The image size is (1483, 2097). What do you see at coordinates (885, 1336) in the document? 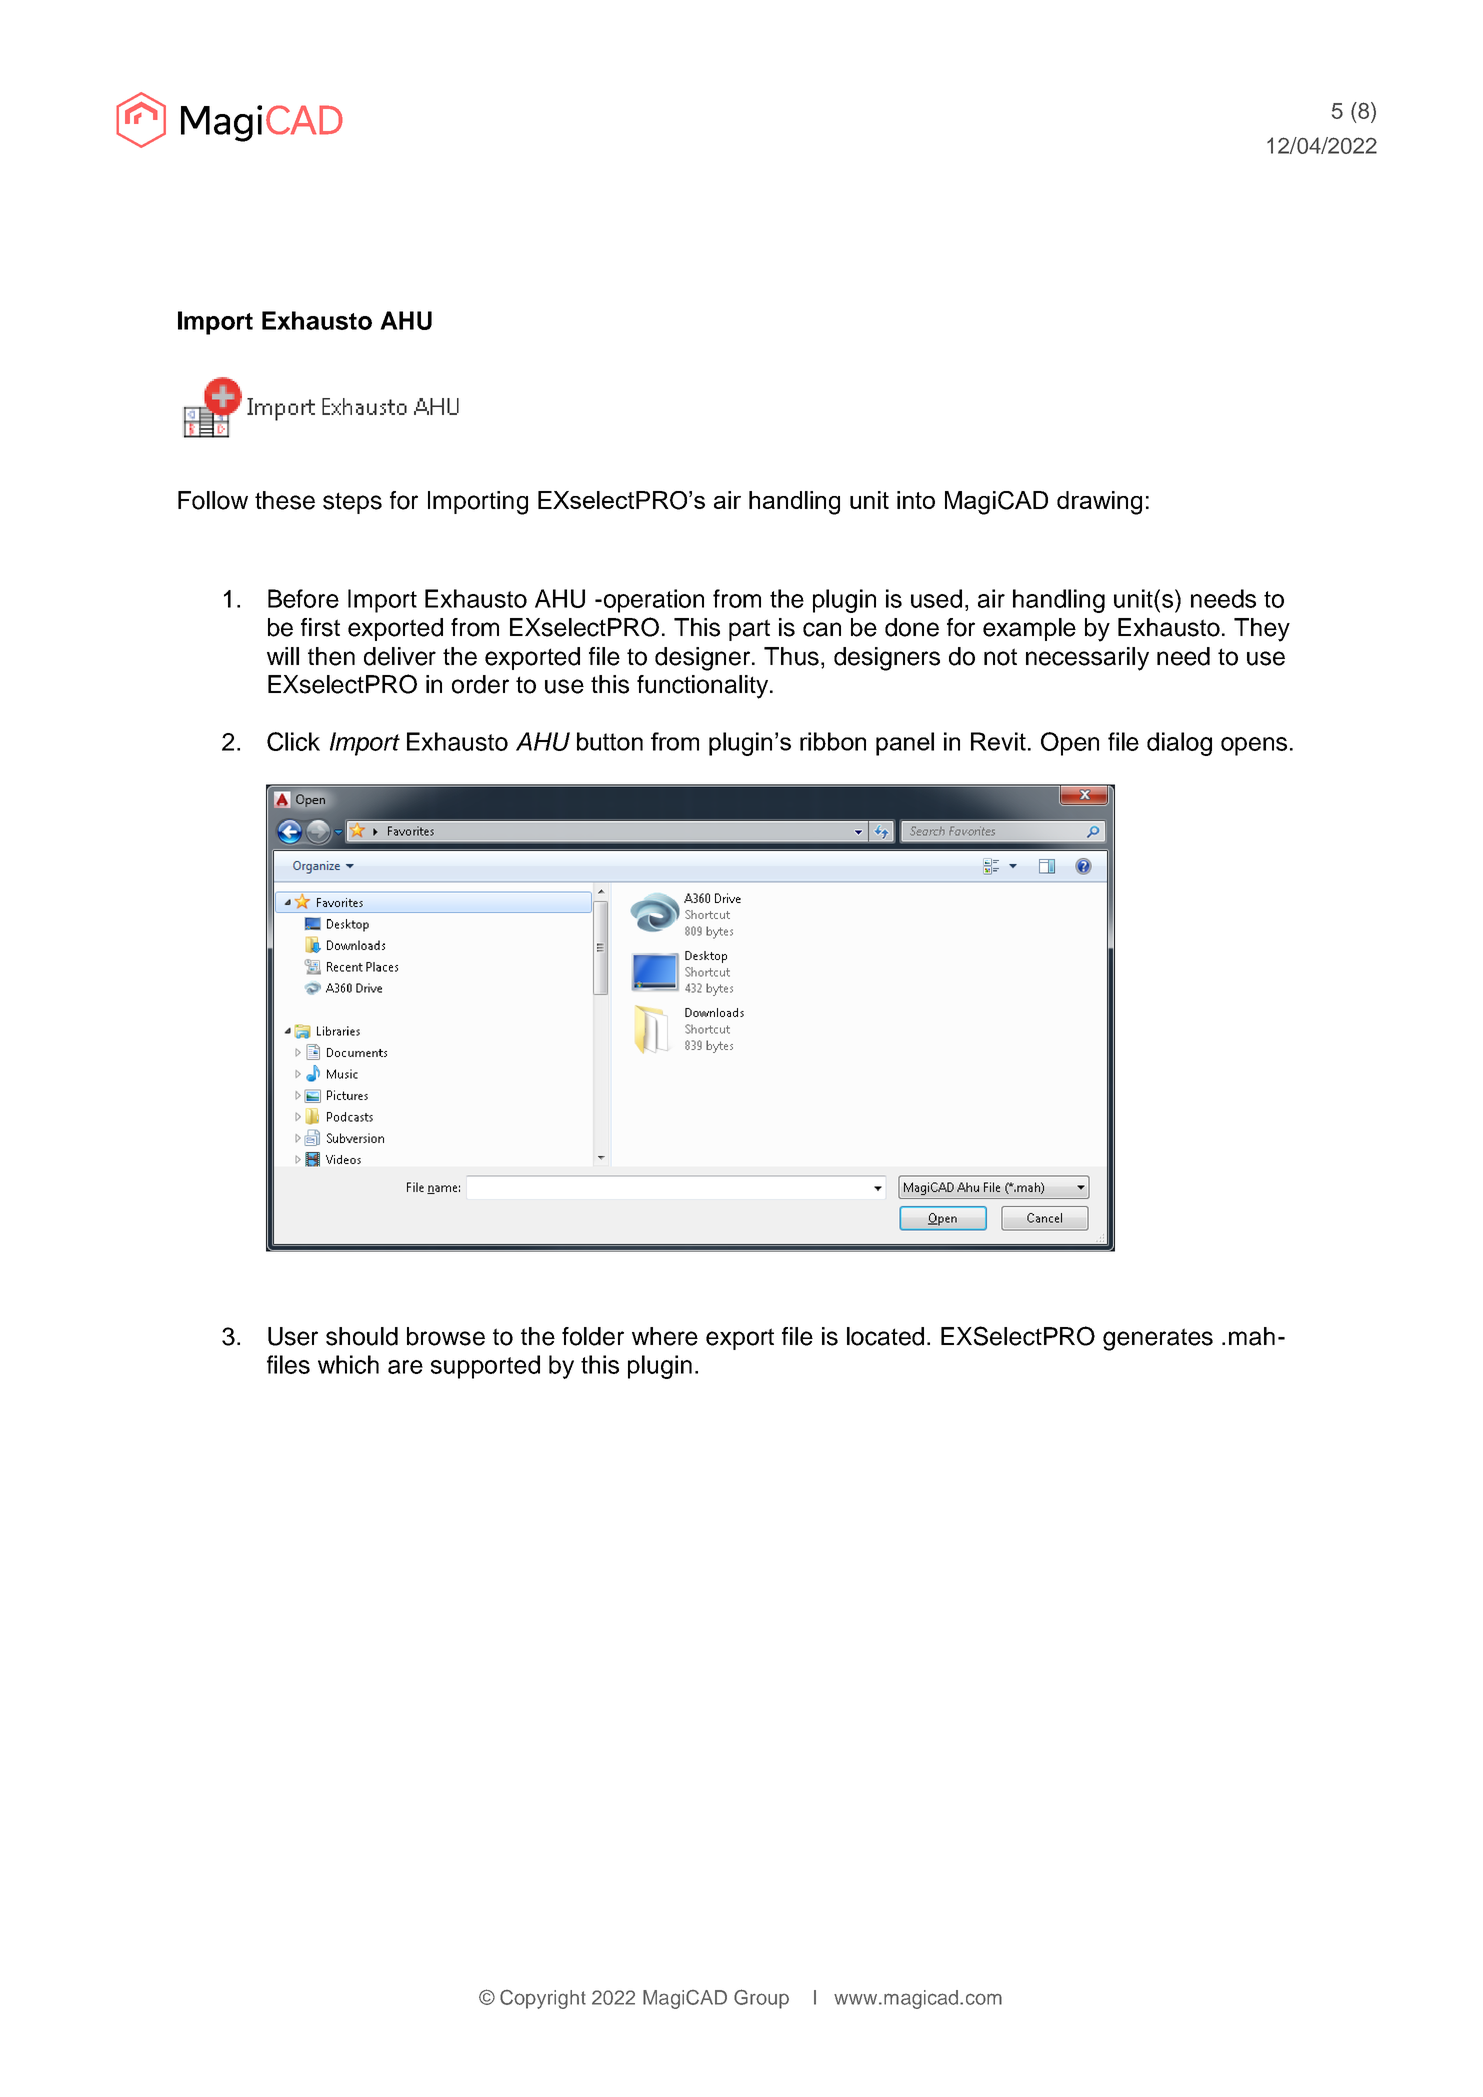
I see `located` at bounding box center [885, 1336].
